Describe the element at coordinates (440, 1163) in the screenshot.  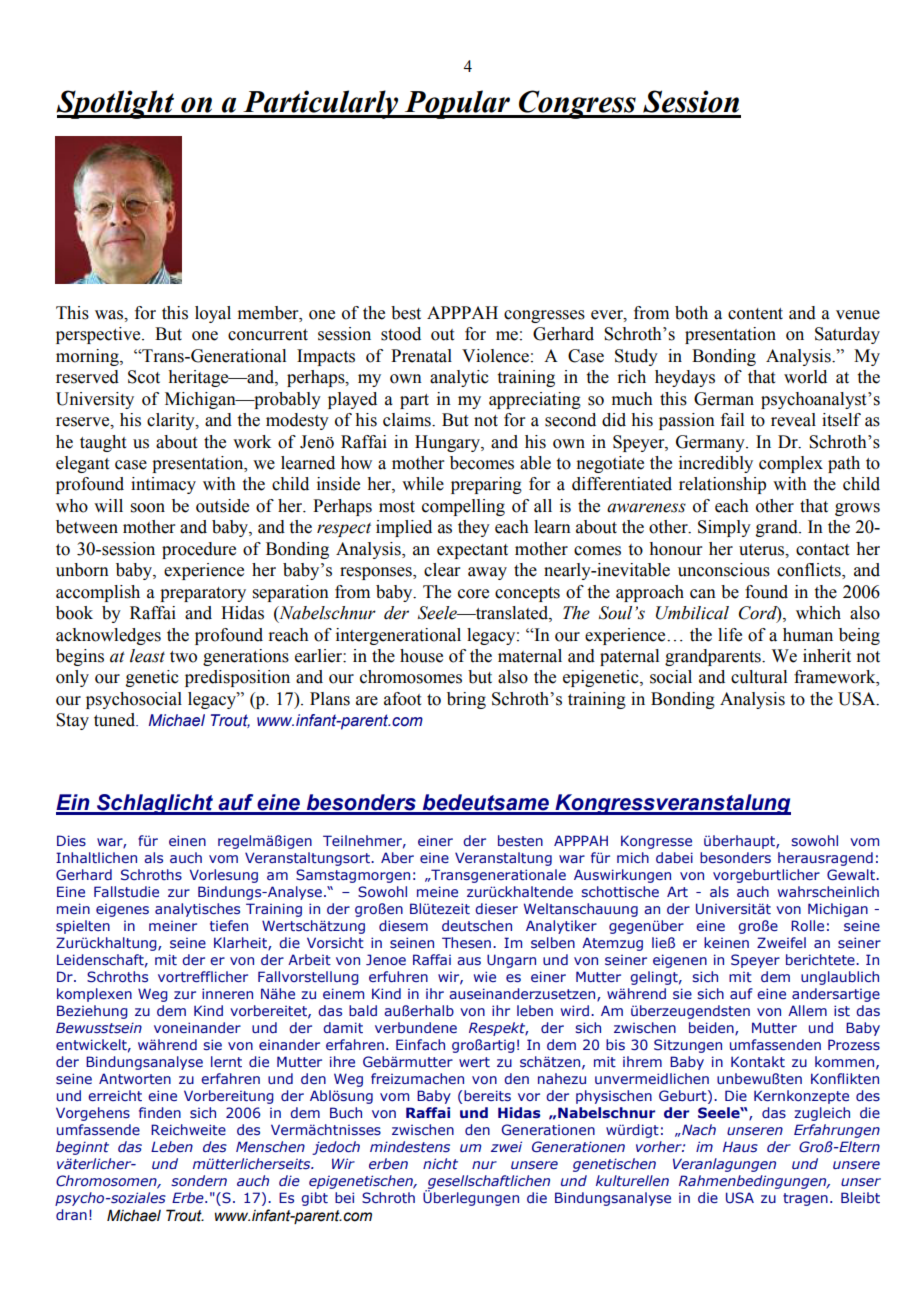
I see `nicht` at that location.
